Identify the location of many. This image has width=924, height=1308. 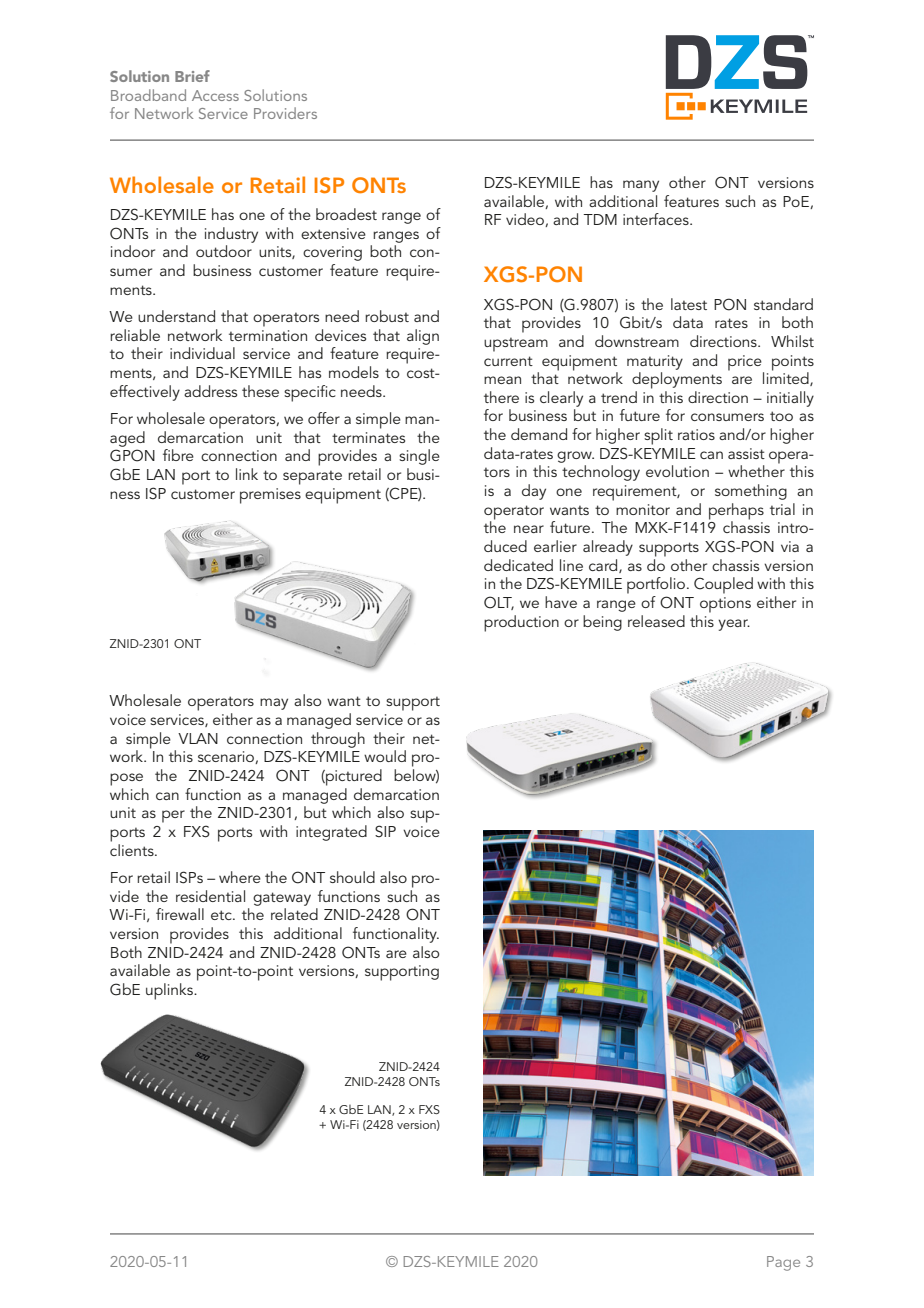
(641, 186).
